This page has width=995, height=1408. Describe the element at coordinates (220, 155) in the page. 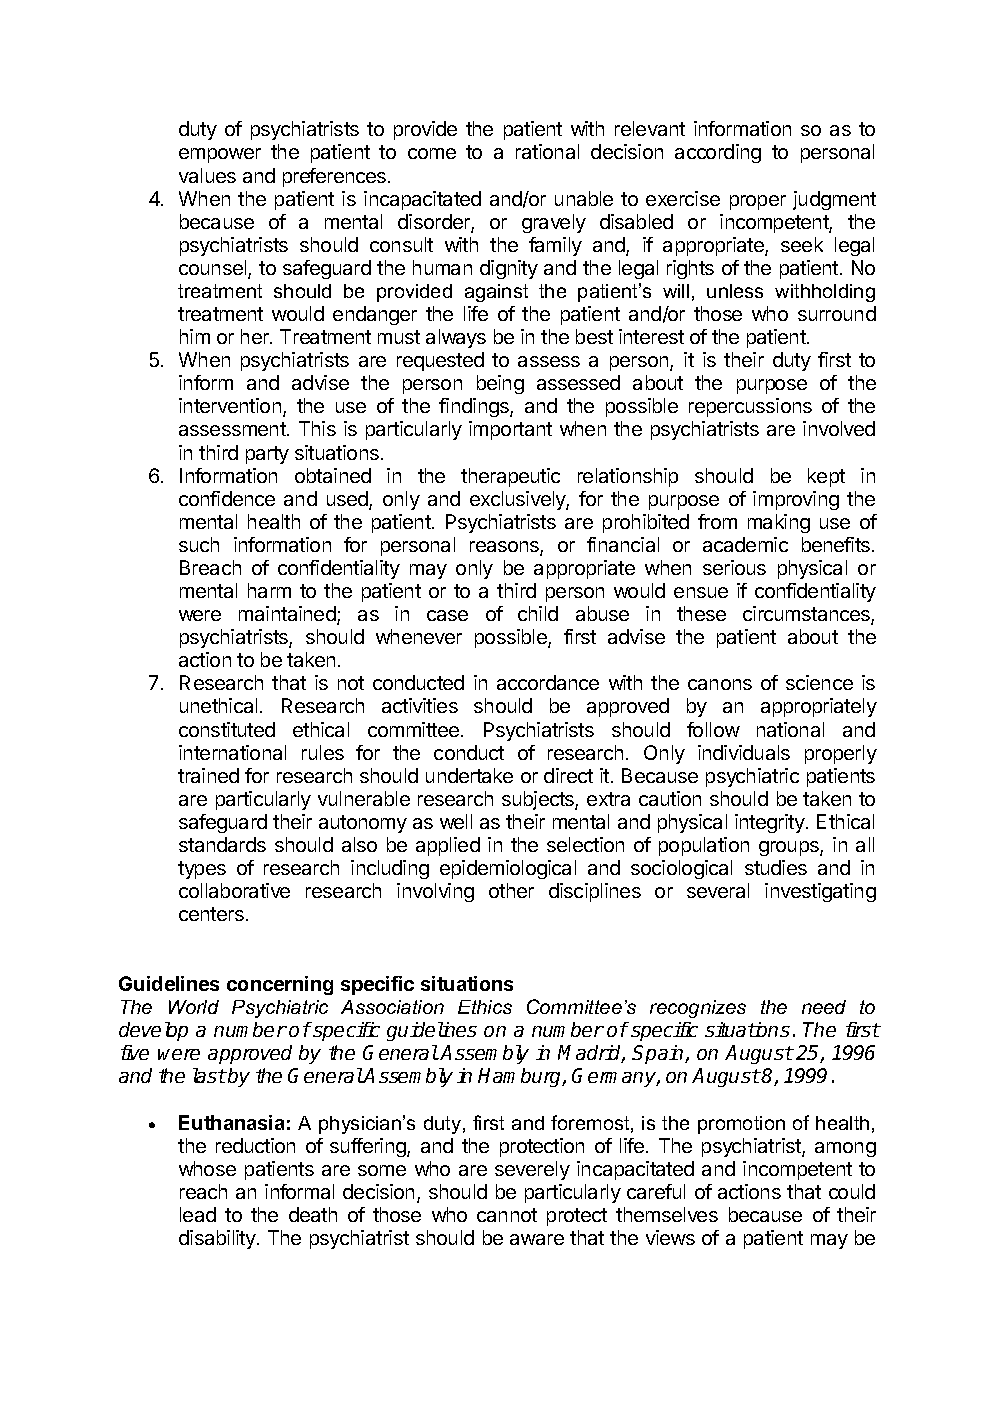

I see `empower` at that location.
